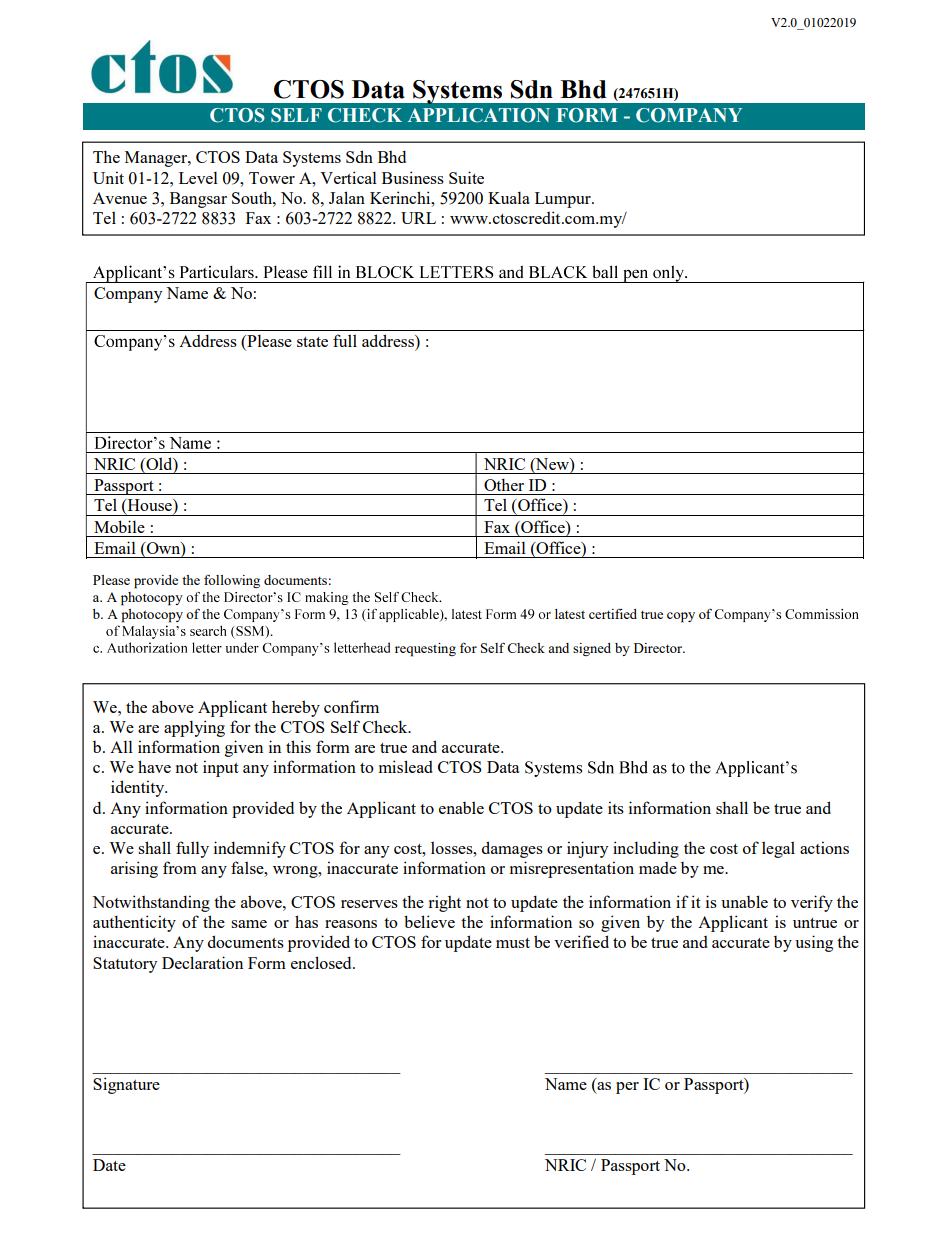  Describe the element at coordinates (778, 849) in the screenshot. I see `legal` at that location.
